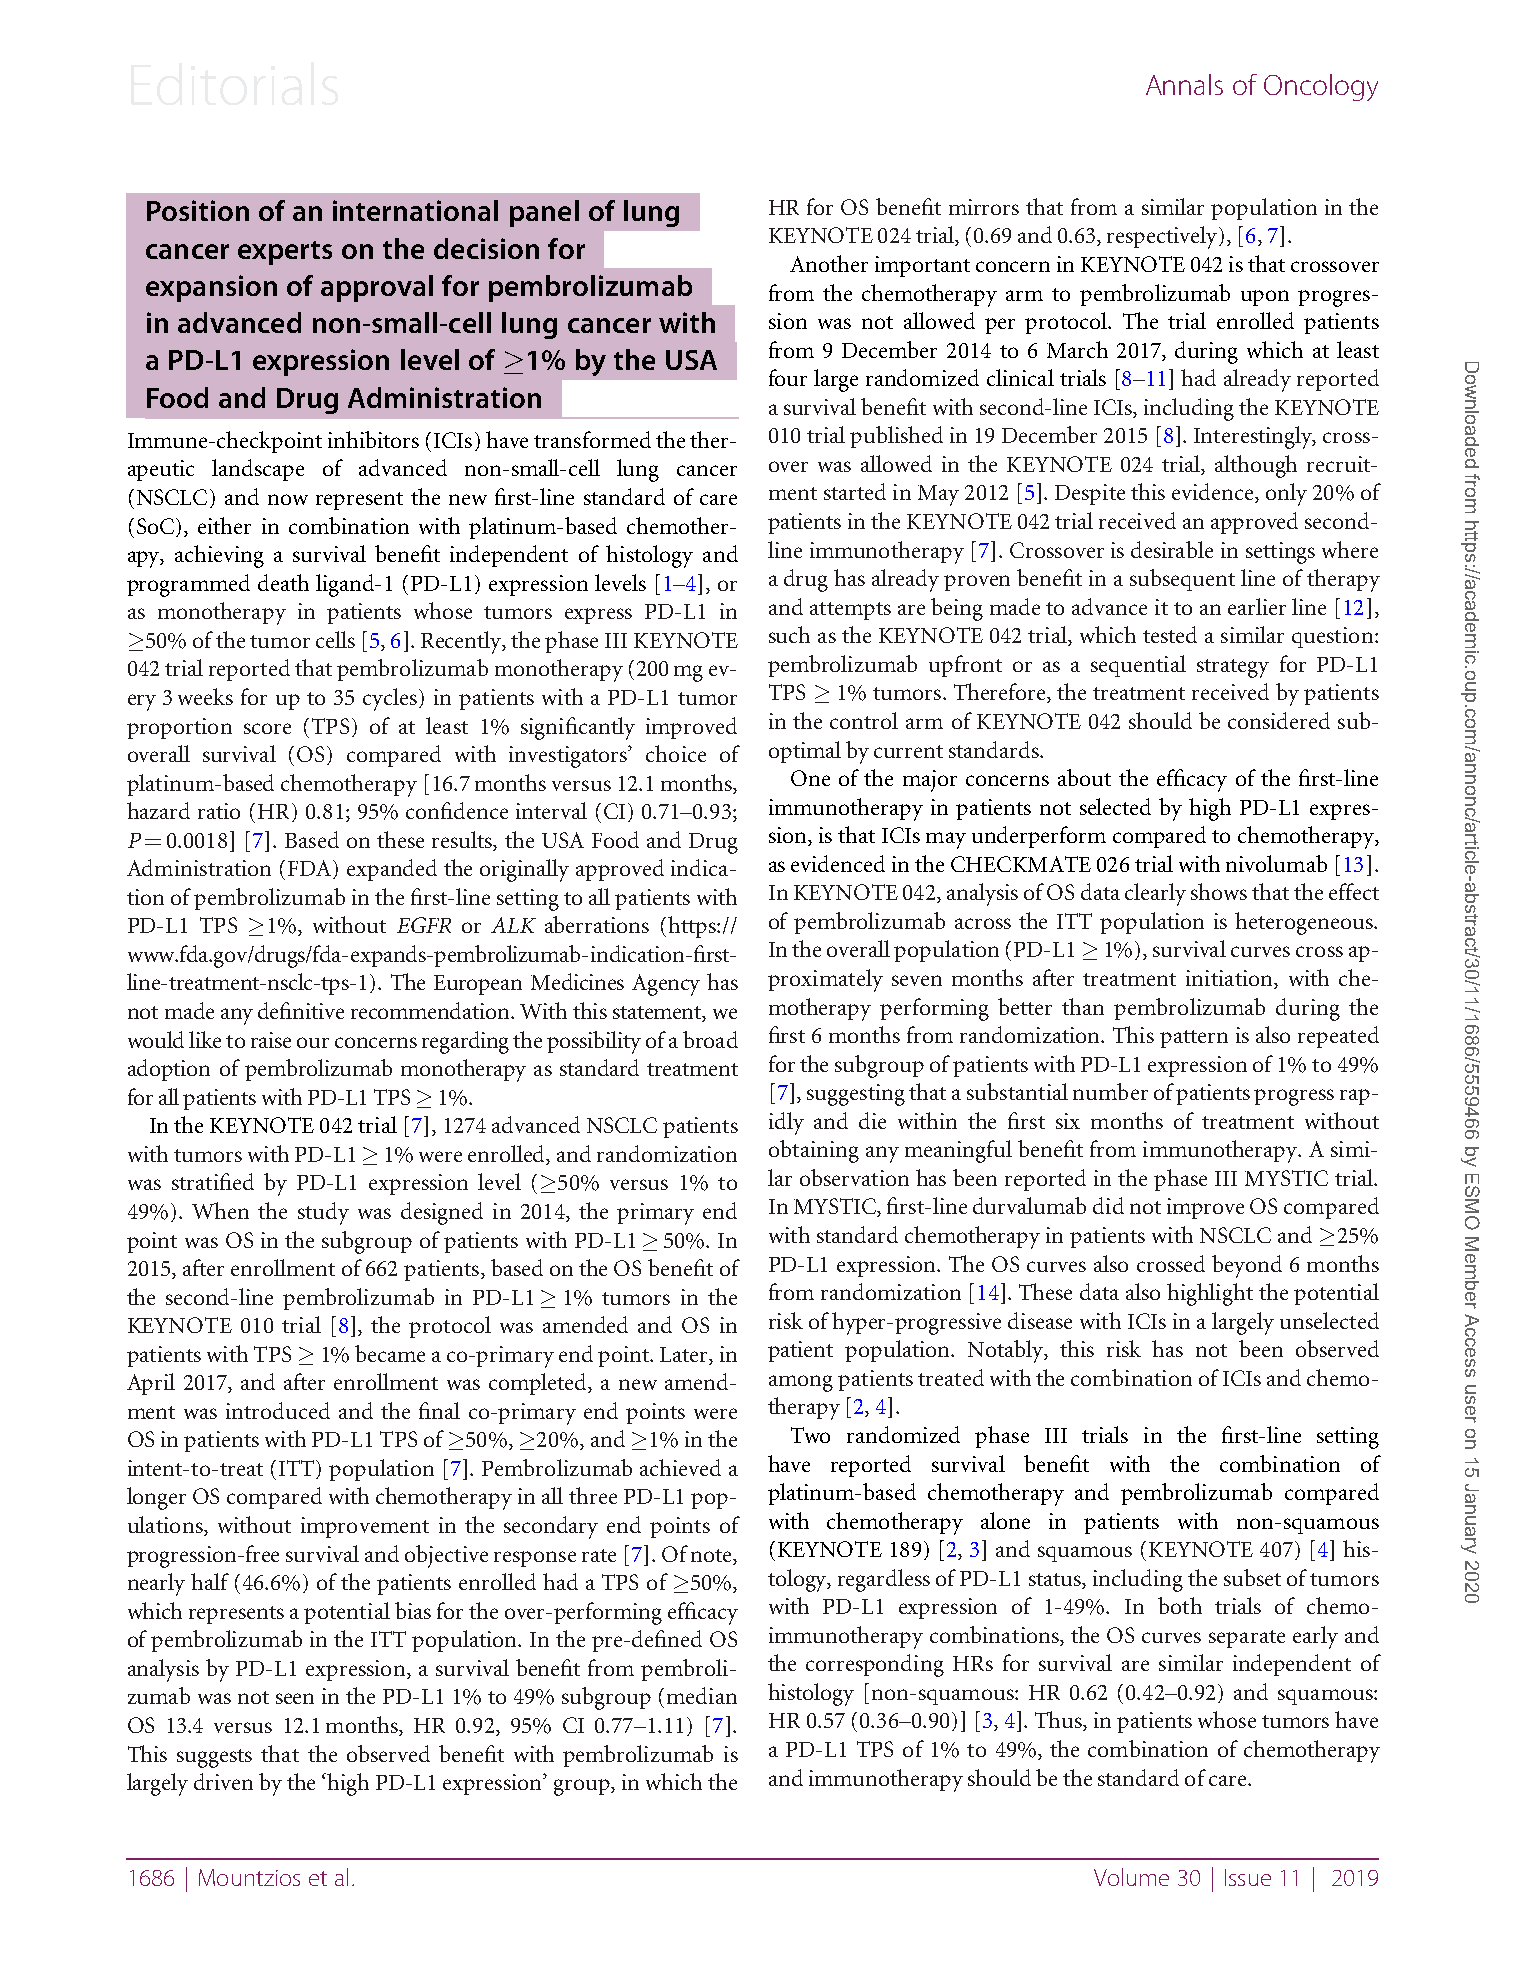 The image size is (1520, 1964). What do you see at coordinates (1247, 1266) in the screenshot?
I see `beyond` at bounding box center [1247, 1266].
